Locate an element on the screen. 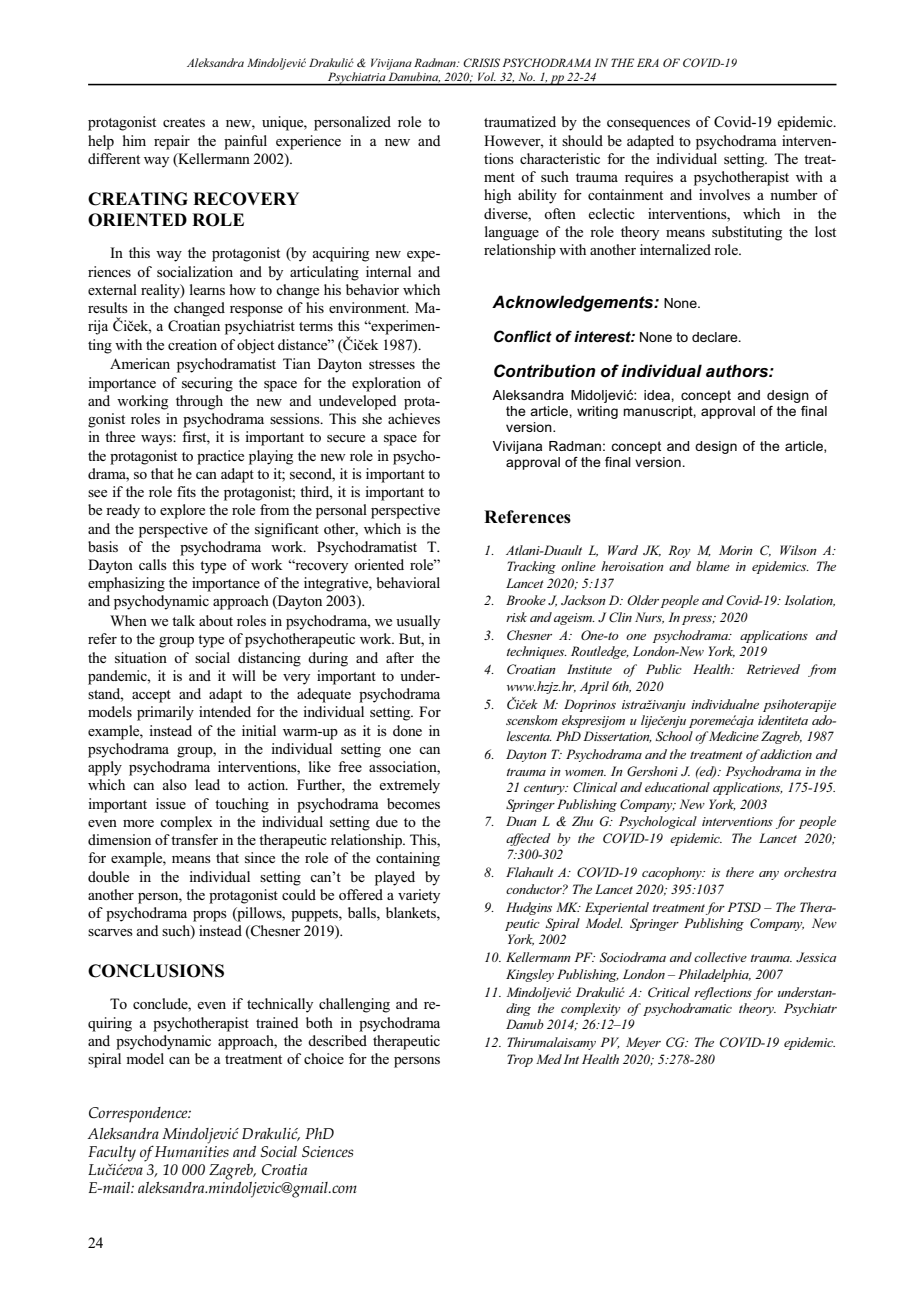  usually is located at coordinates (418, 622).
